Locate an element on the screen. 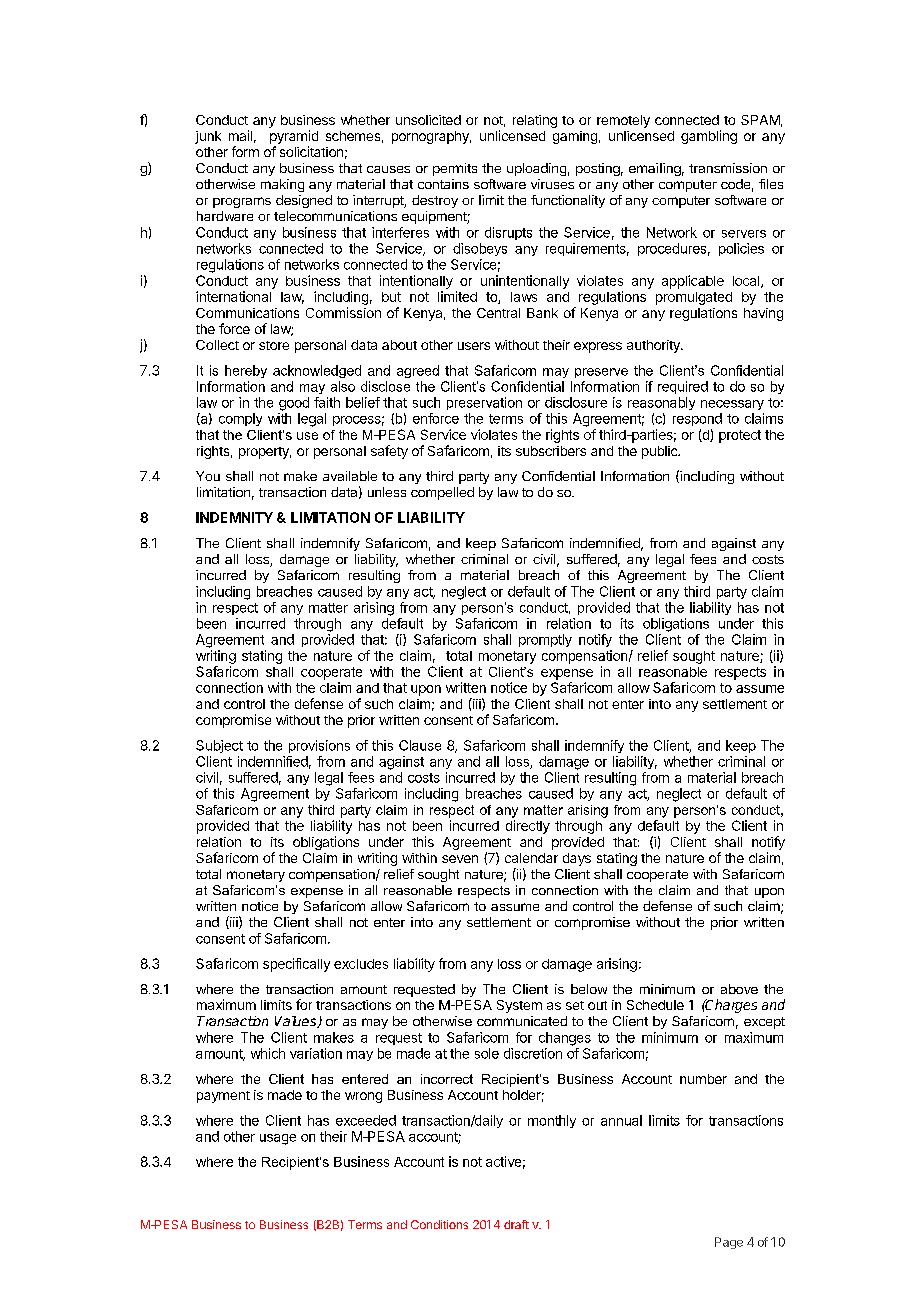  permits is located at coordinates (455, 169).
